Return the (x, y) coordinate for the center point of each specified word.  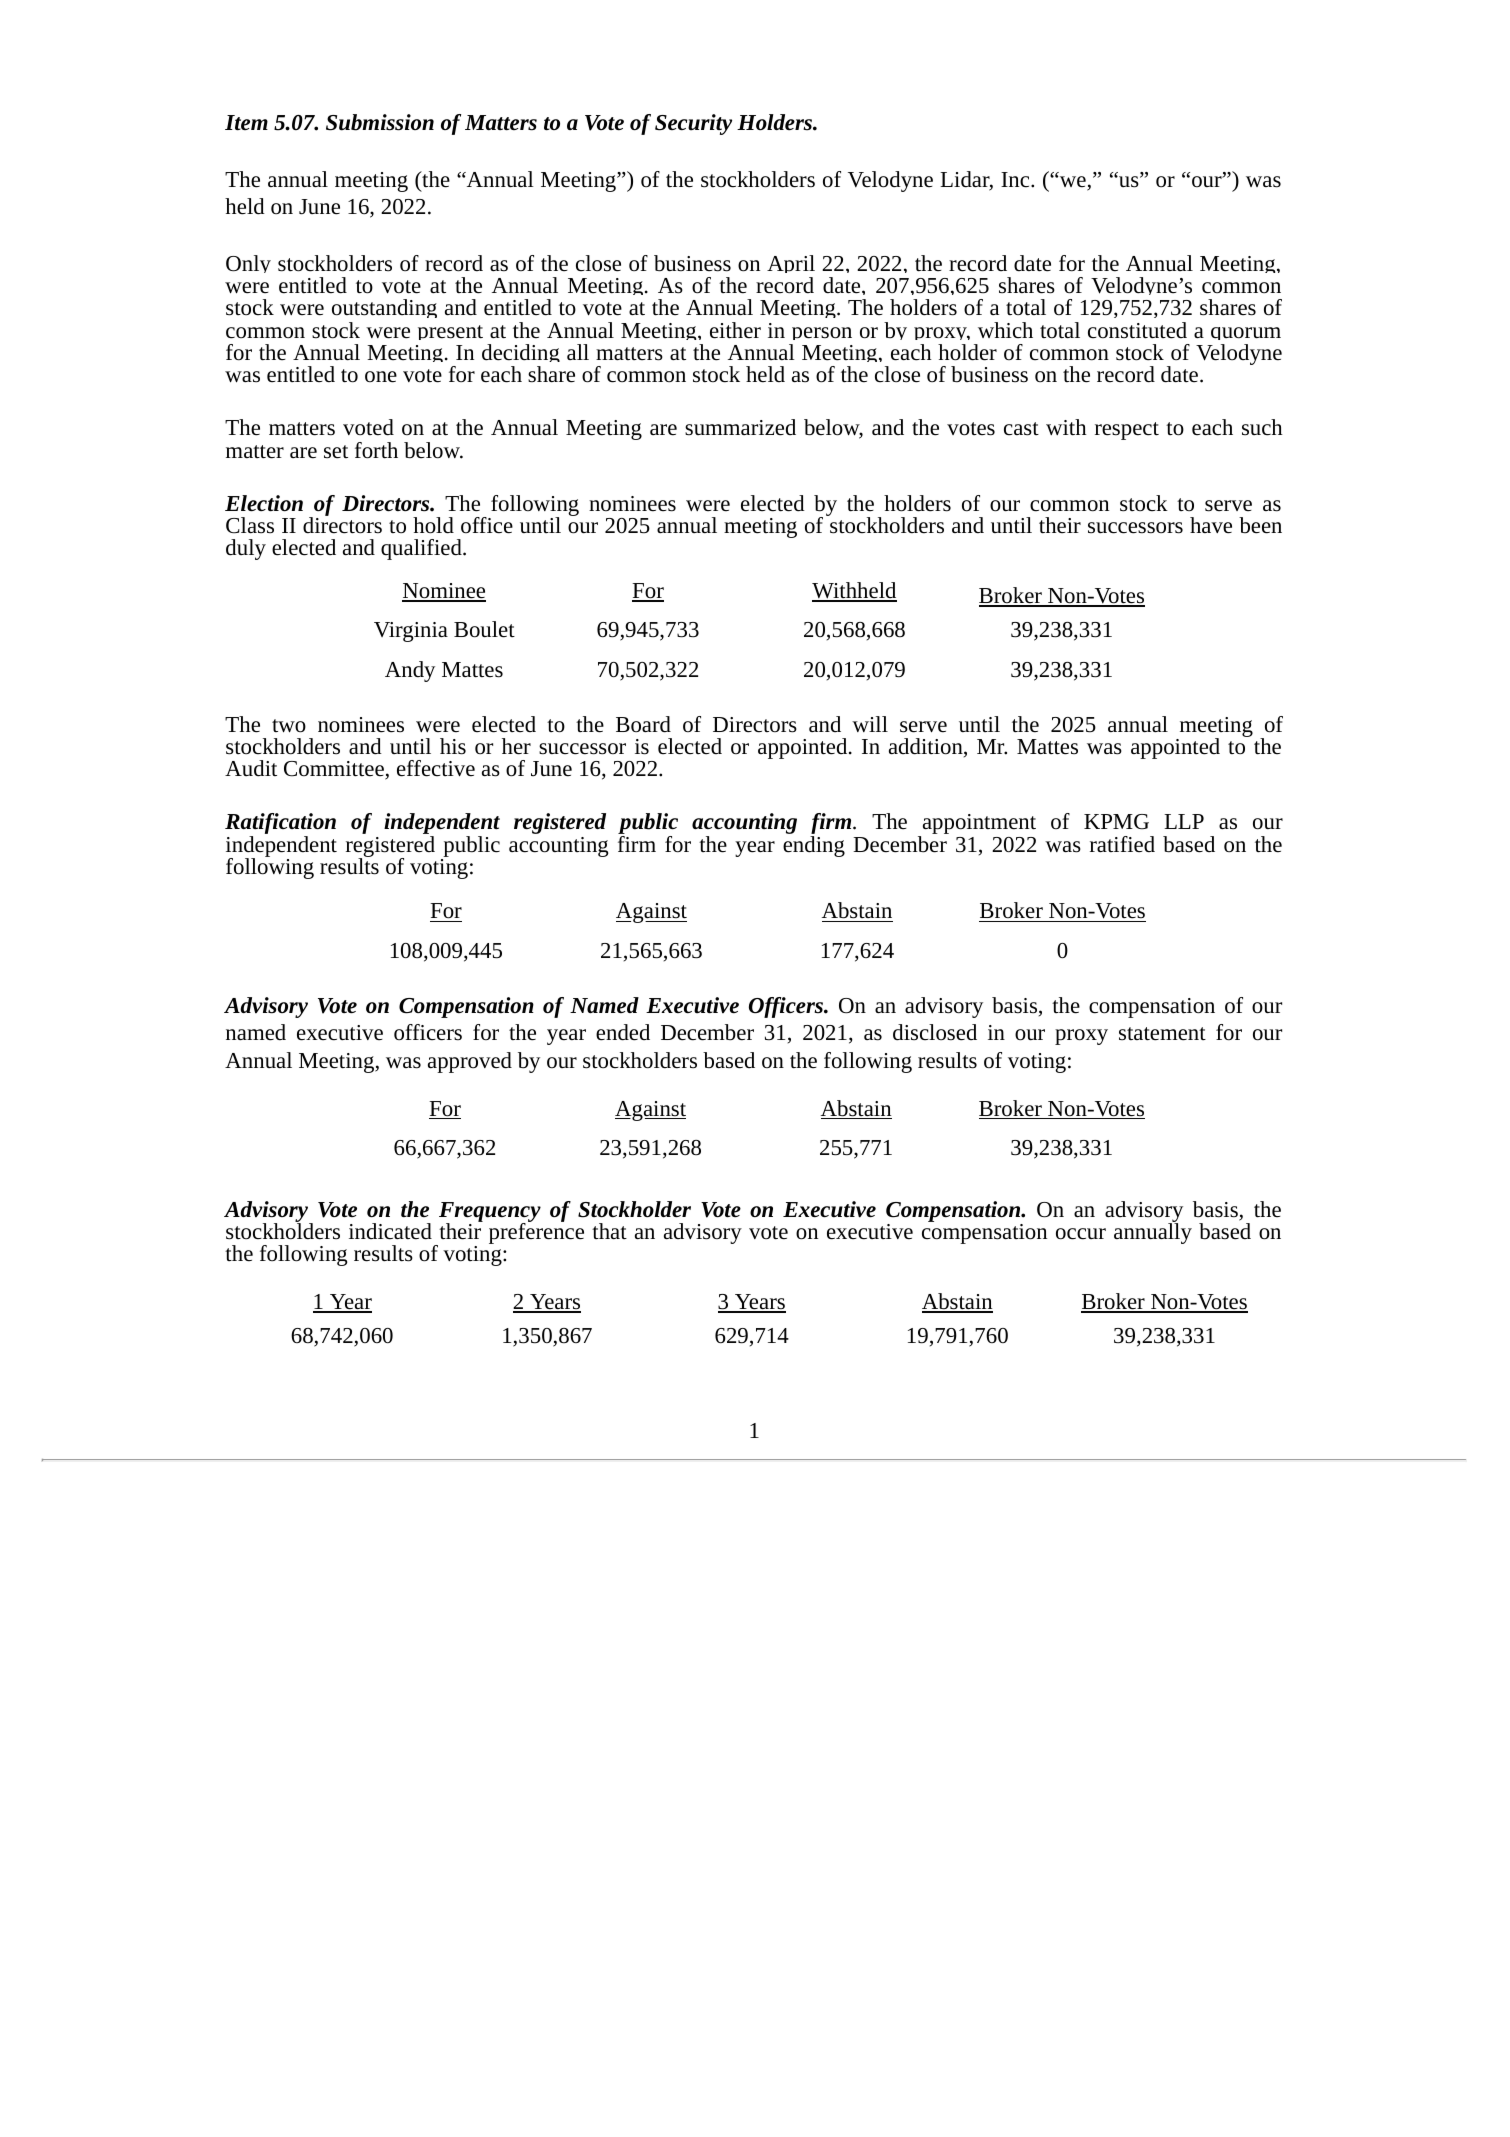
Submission (380, 122)
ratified (1122, 844)
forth (376, 450)
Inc (1016, 180)
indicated (390, 1231)
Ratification (280, 825)
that (609, 1231)
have (1211, 525)
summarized (740, 427)
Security (693, 124)
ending (814, 846)
